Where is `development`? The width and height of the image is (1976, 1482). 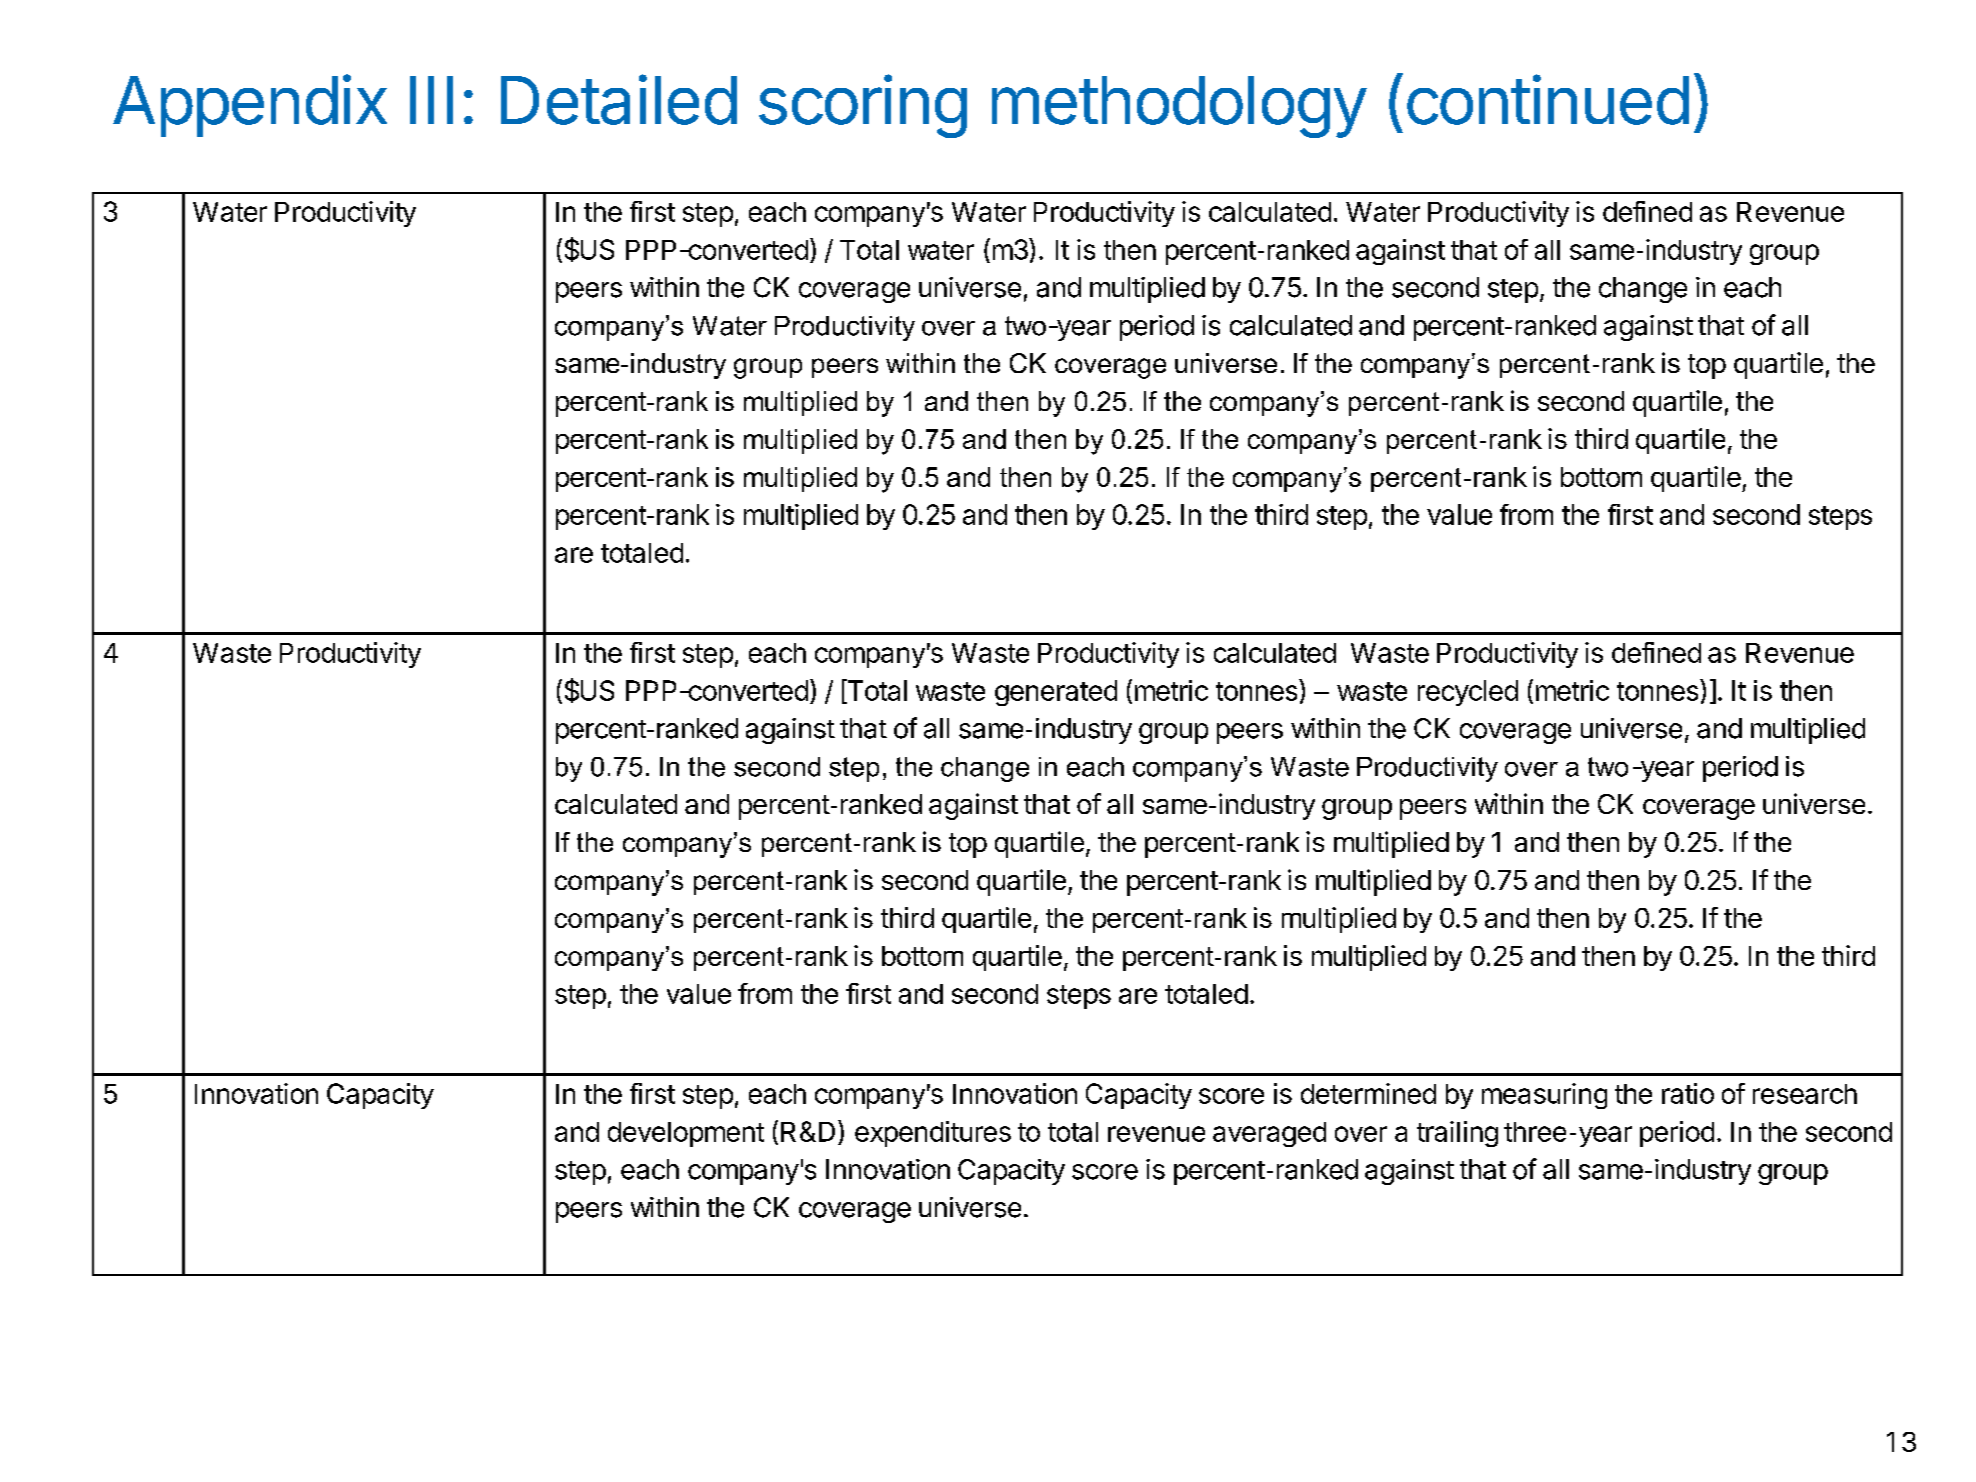
development is located at coordinates (686, 1134).
